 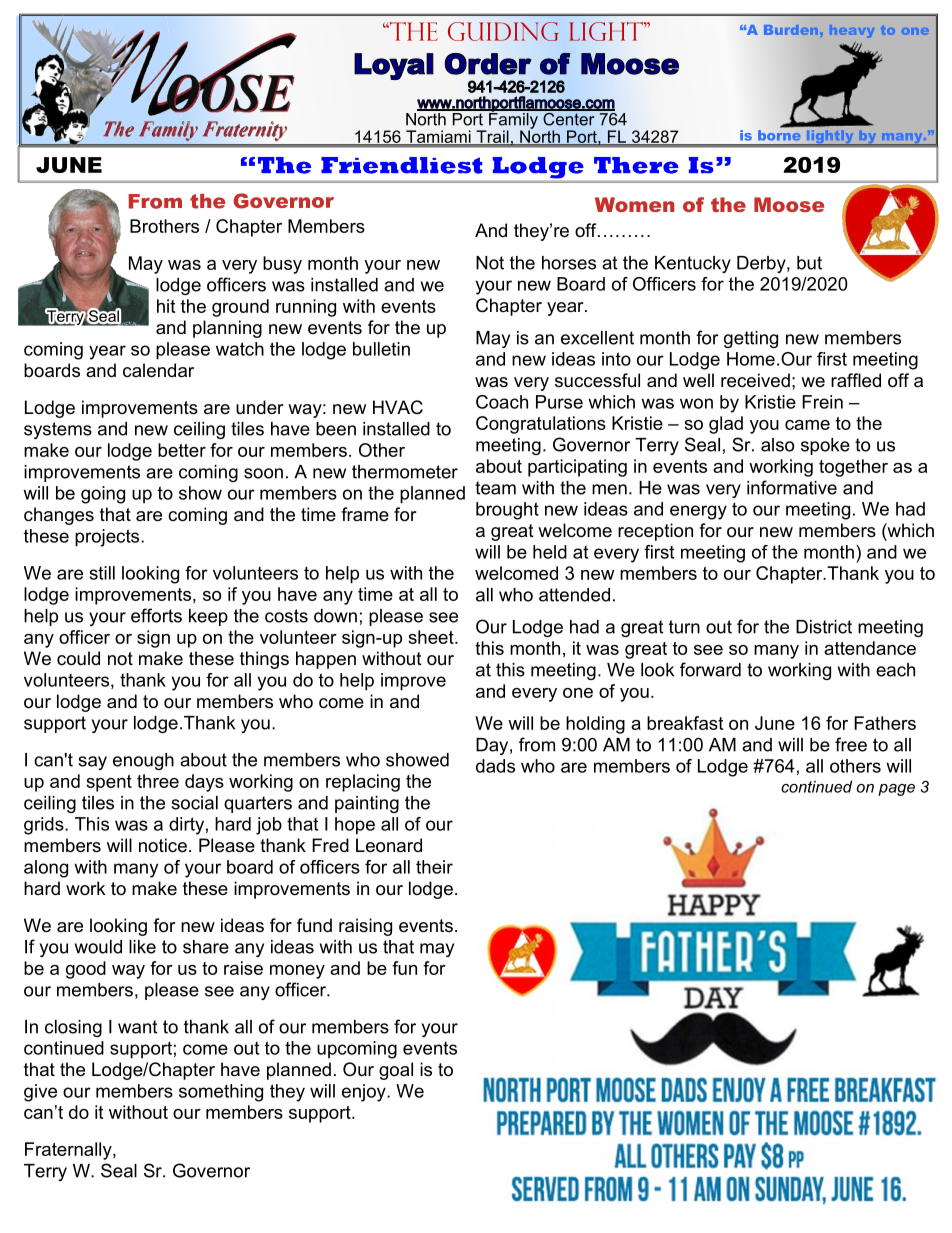 I want to click on held, so click(x=550, y=552).
